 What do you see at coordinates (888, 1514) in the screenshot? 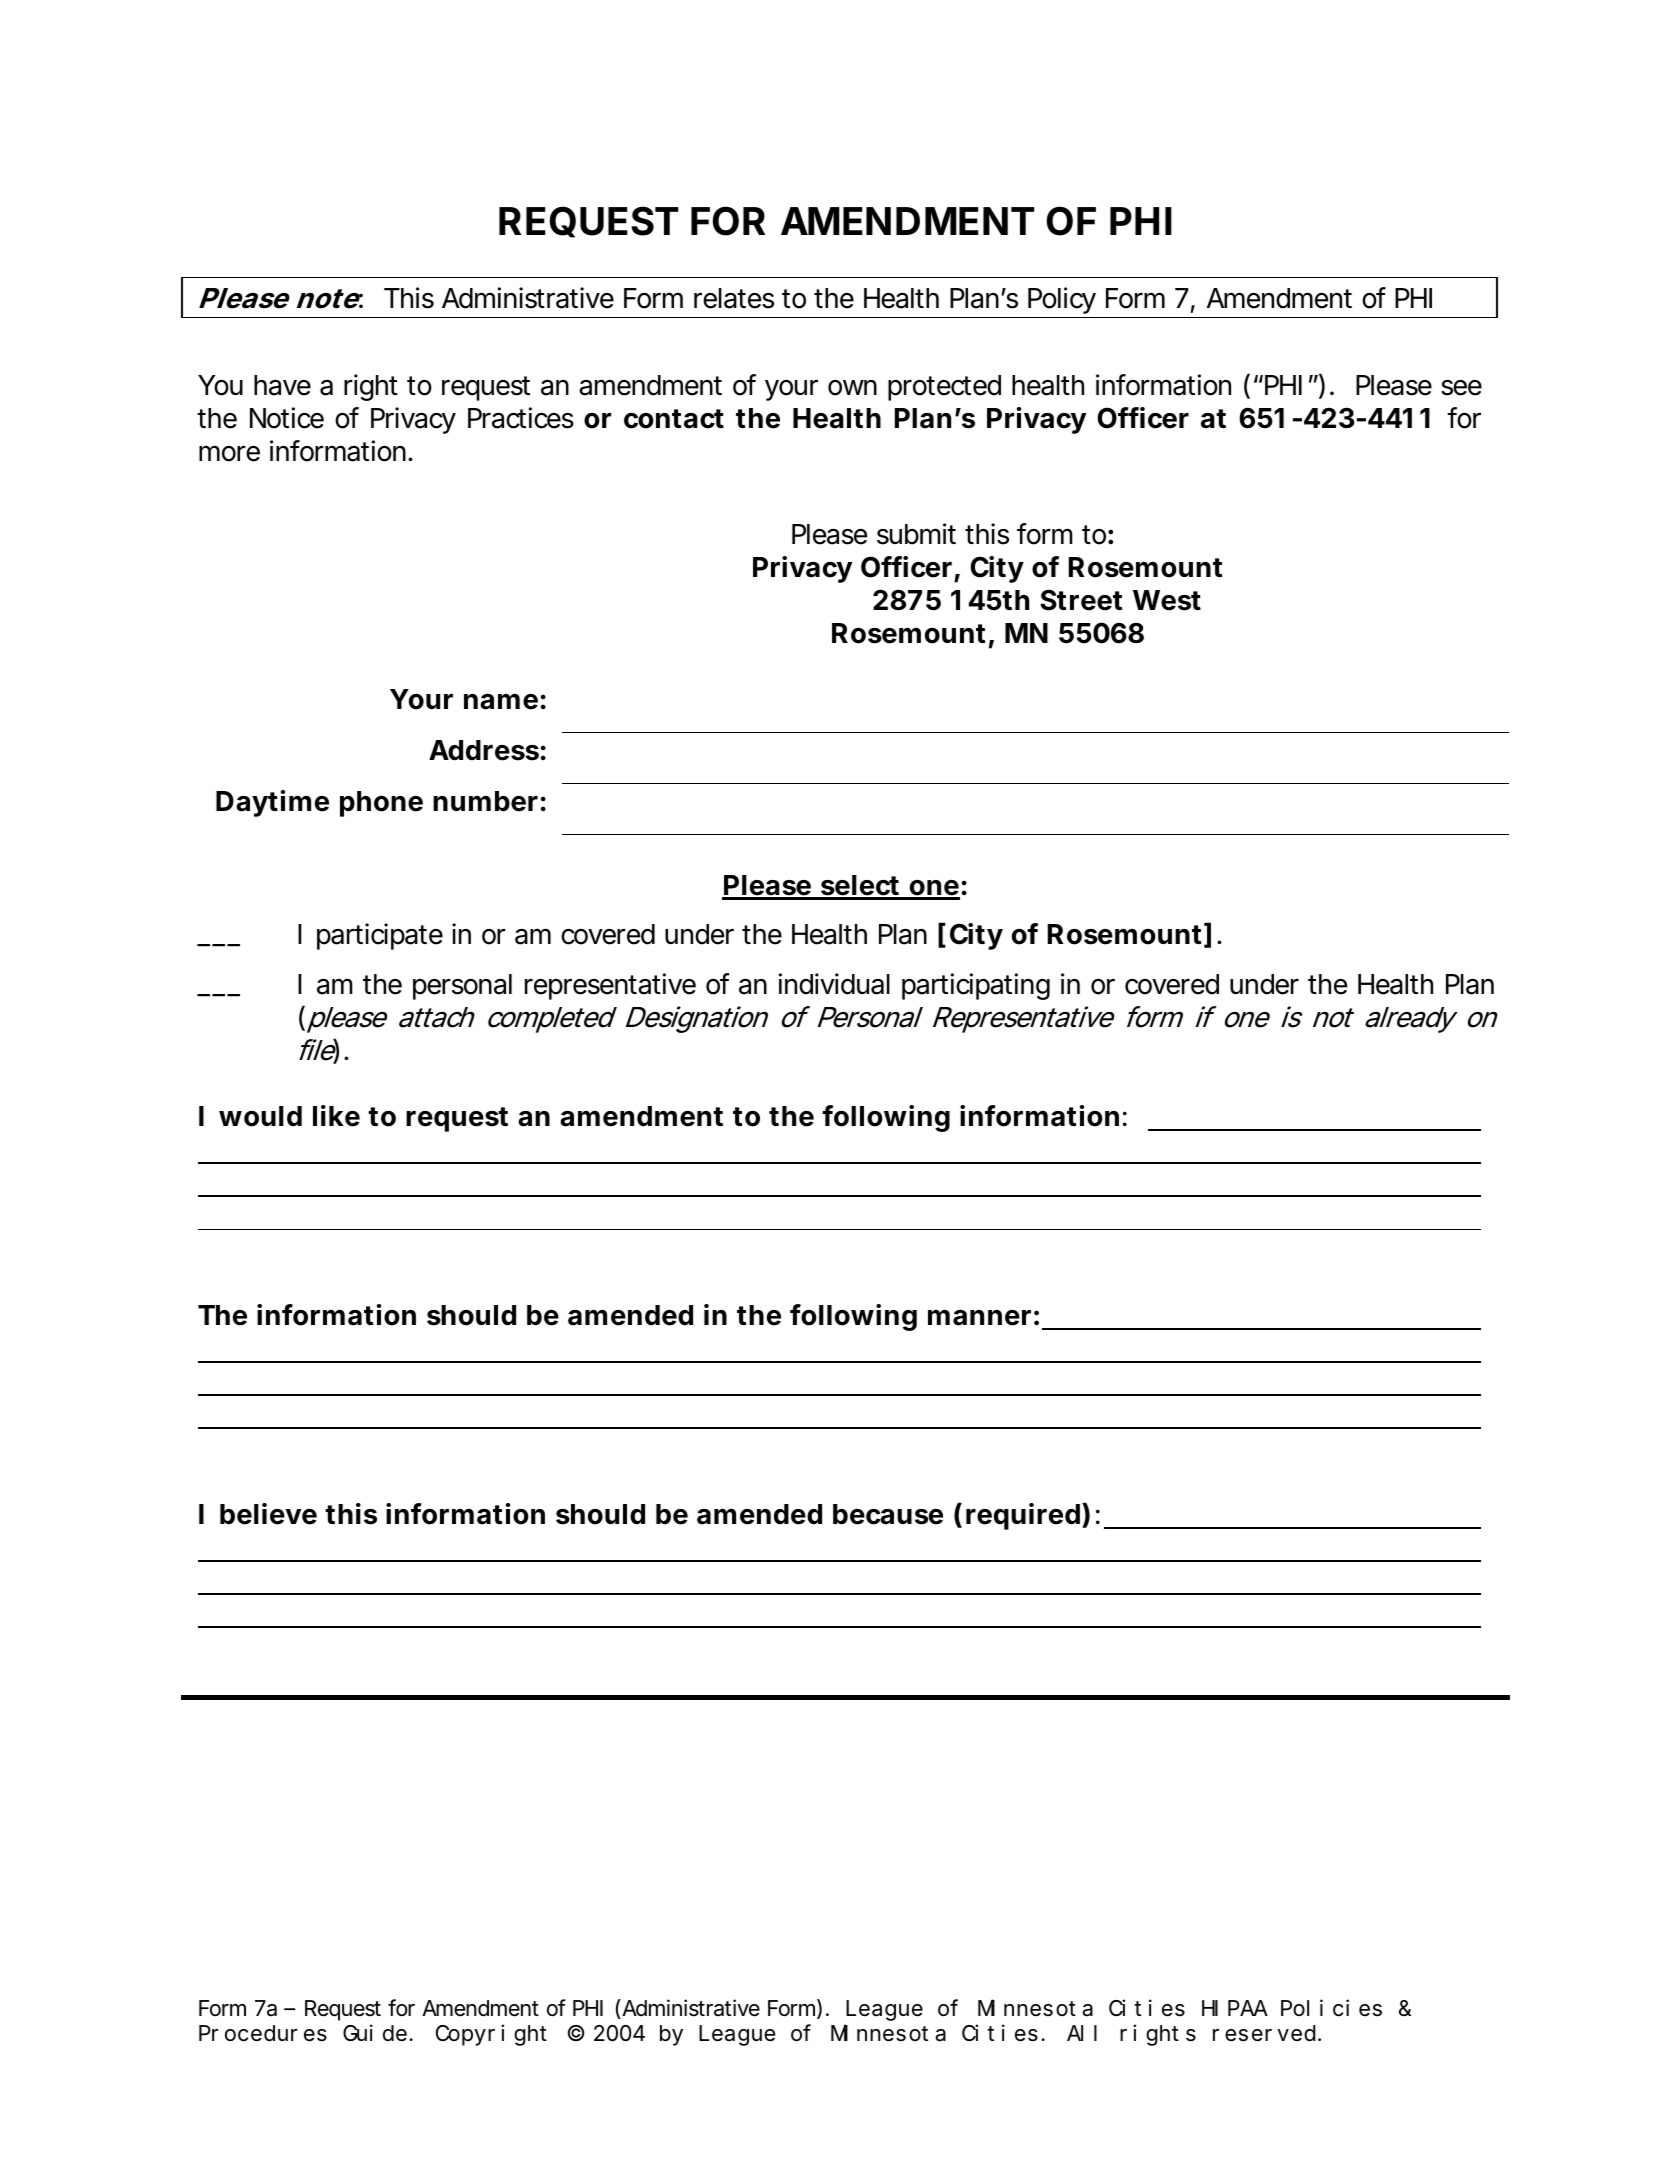
I see `because` at bounding box center [888, 1514].
